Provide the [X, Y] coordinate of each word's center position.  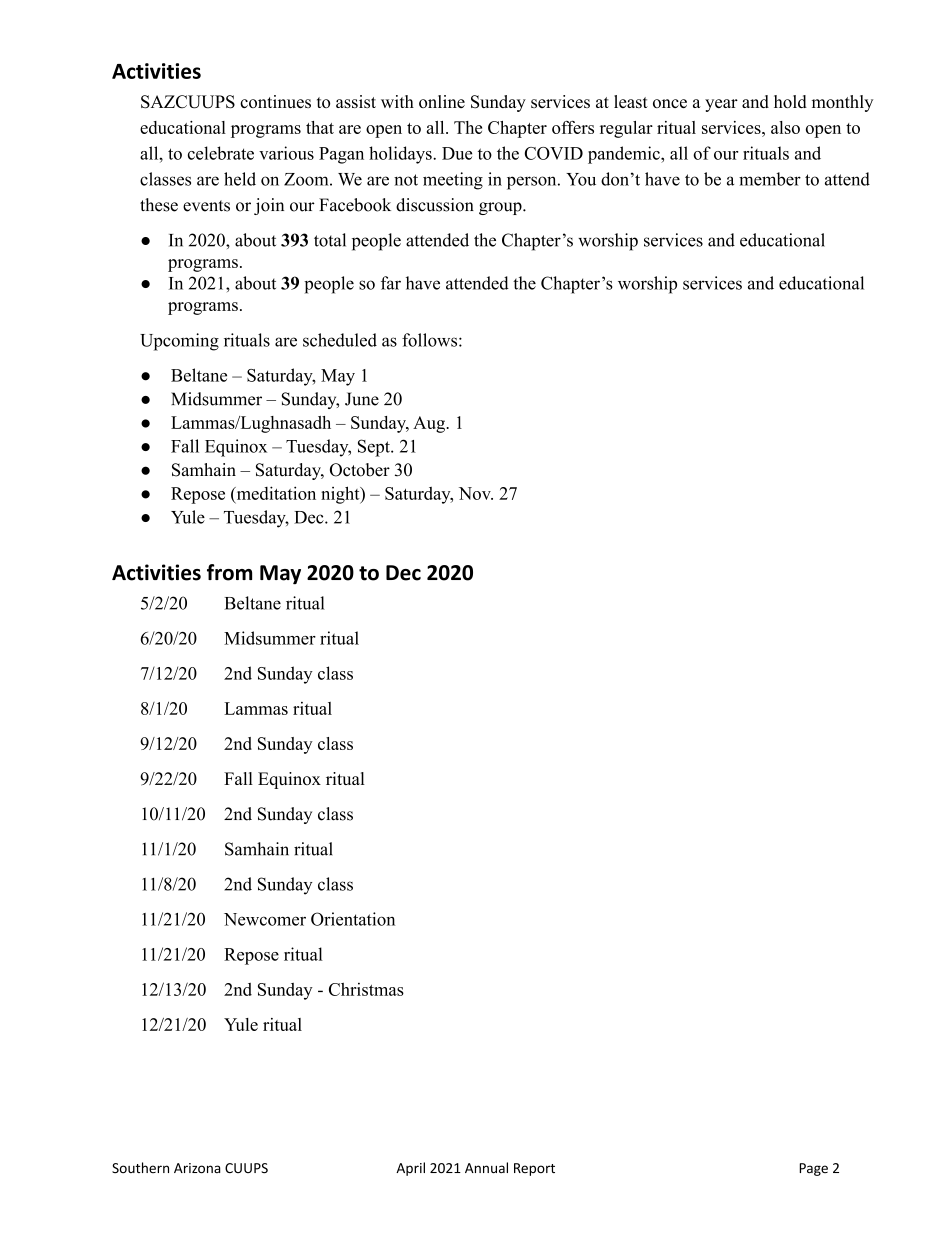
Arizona [197, 1168]
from [229, 572]
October [360, 470]
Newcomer [265, 919]
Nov [476, 493]
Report [534, 1169]
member [770, 179]
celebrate [221, 153]
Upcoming [179, 342]
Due [457, 153]
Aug [430, 424]
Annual [486, 1167]
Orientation [353, 919]
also [785, 127]
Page [813, 1169]
